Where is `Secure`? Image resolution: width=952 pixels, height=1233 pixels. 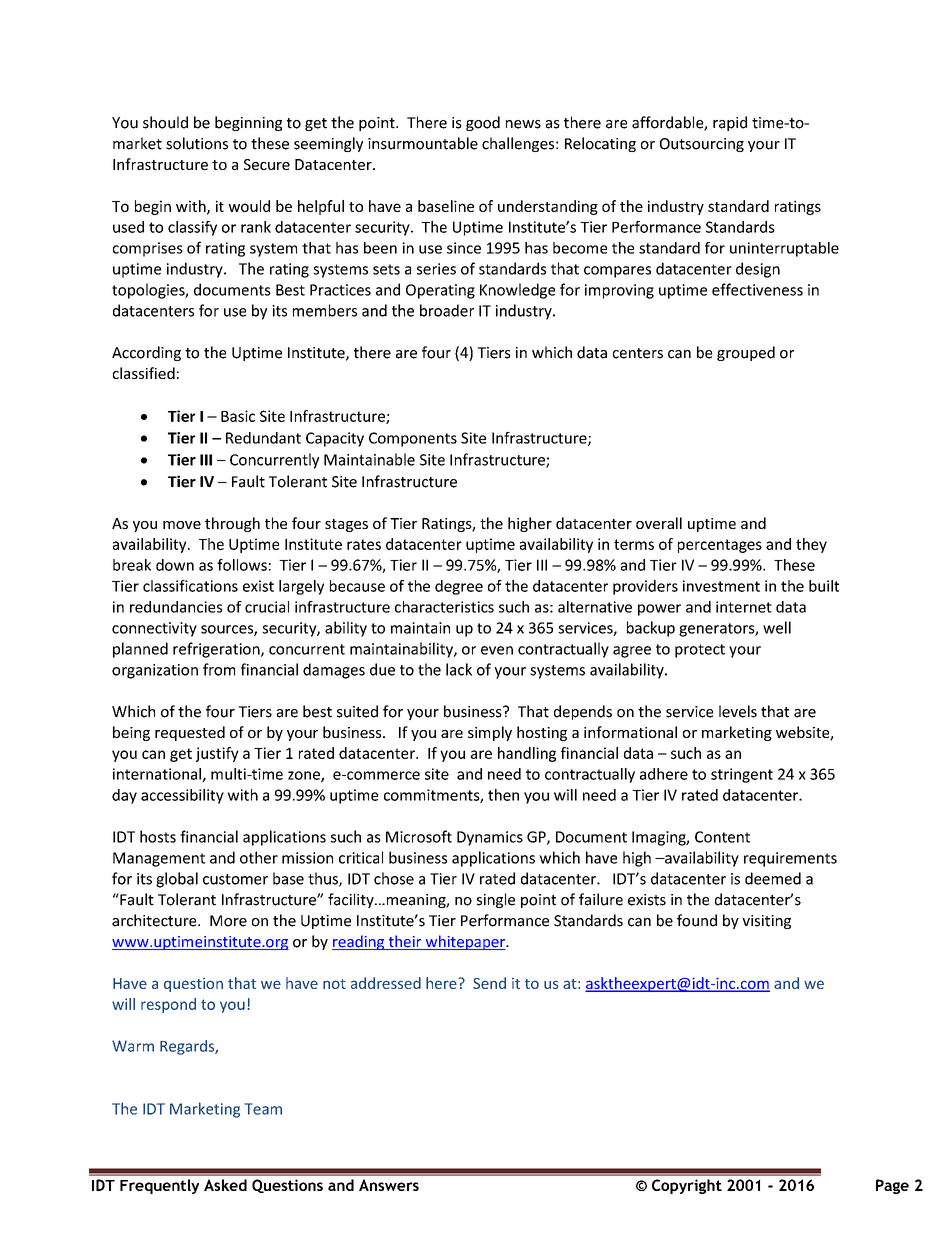
Secure is located at coordinates (267, 164).
